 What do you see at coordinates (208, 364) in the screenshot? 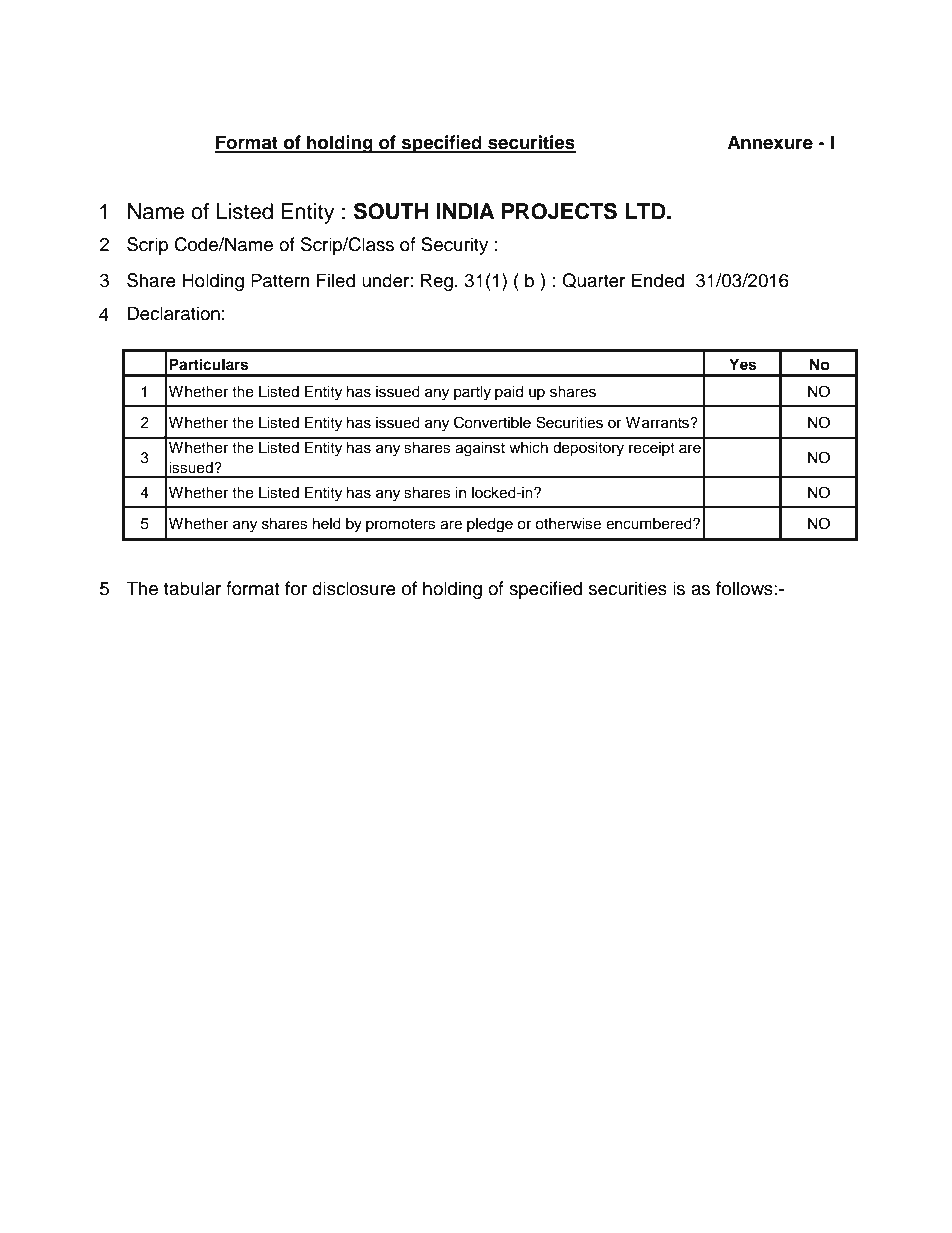
I see `Particulars` at bounding box center [208, 364].
